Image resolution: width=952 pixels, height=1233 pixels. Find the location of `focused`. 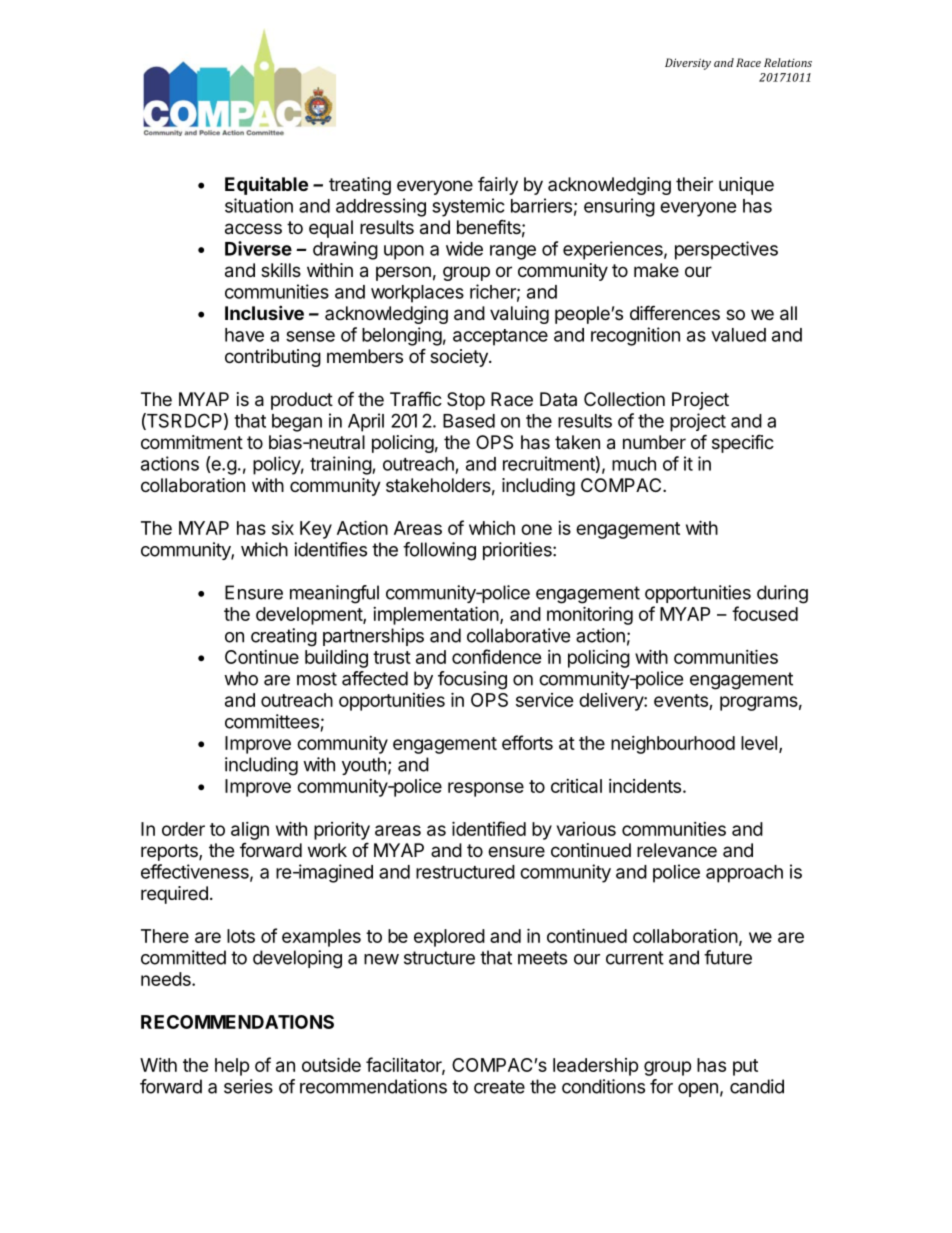

focused is located at coordinates (765, 613).
